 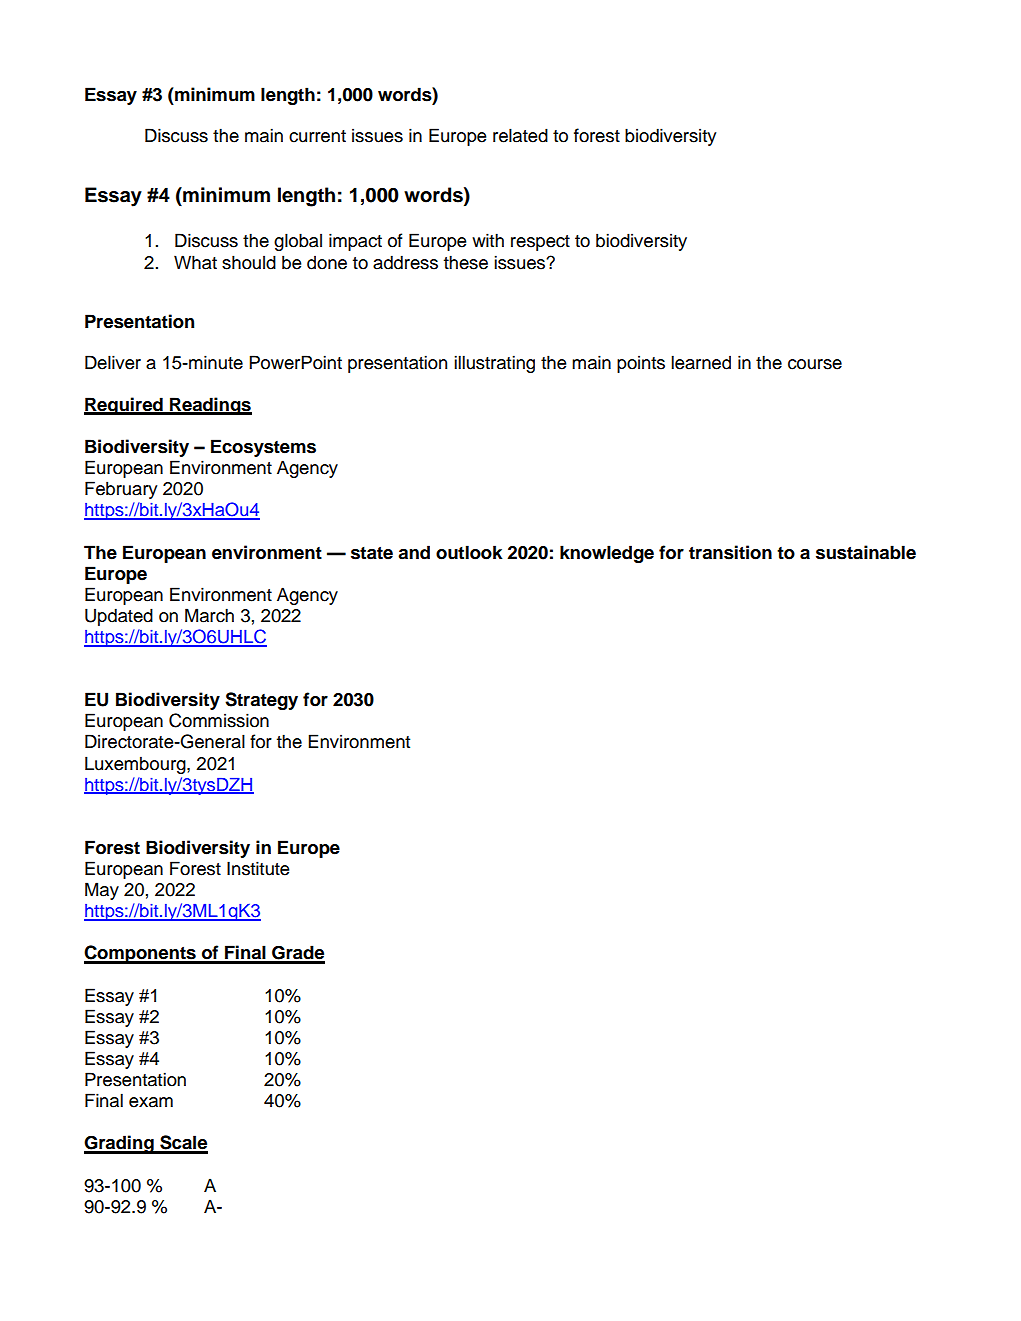 What do you see at coordinates (210, 406) in the screenshot?
I see `Readings` at bounding box center [210, 406].
